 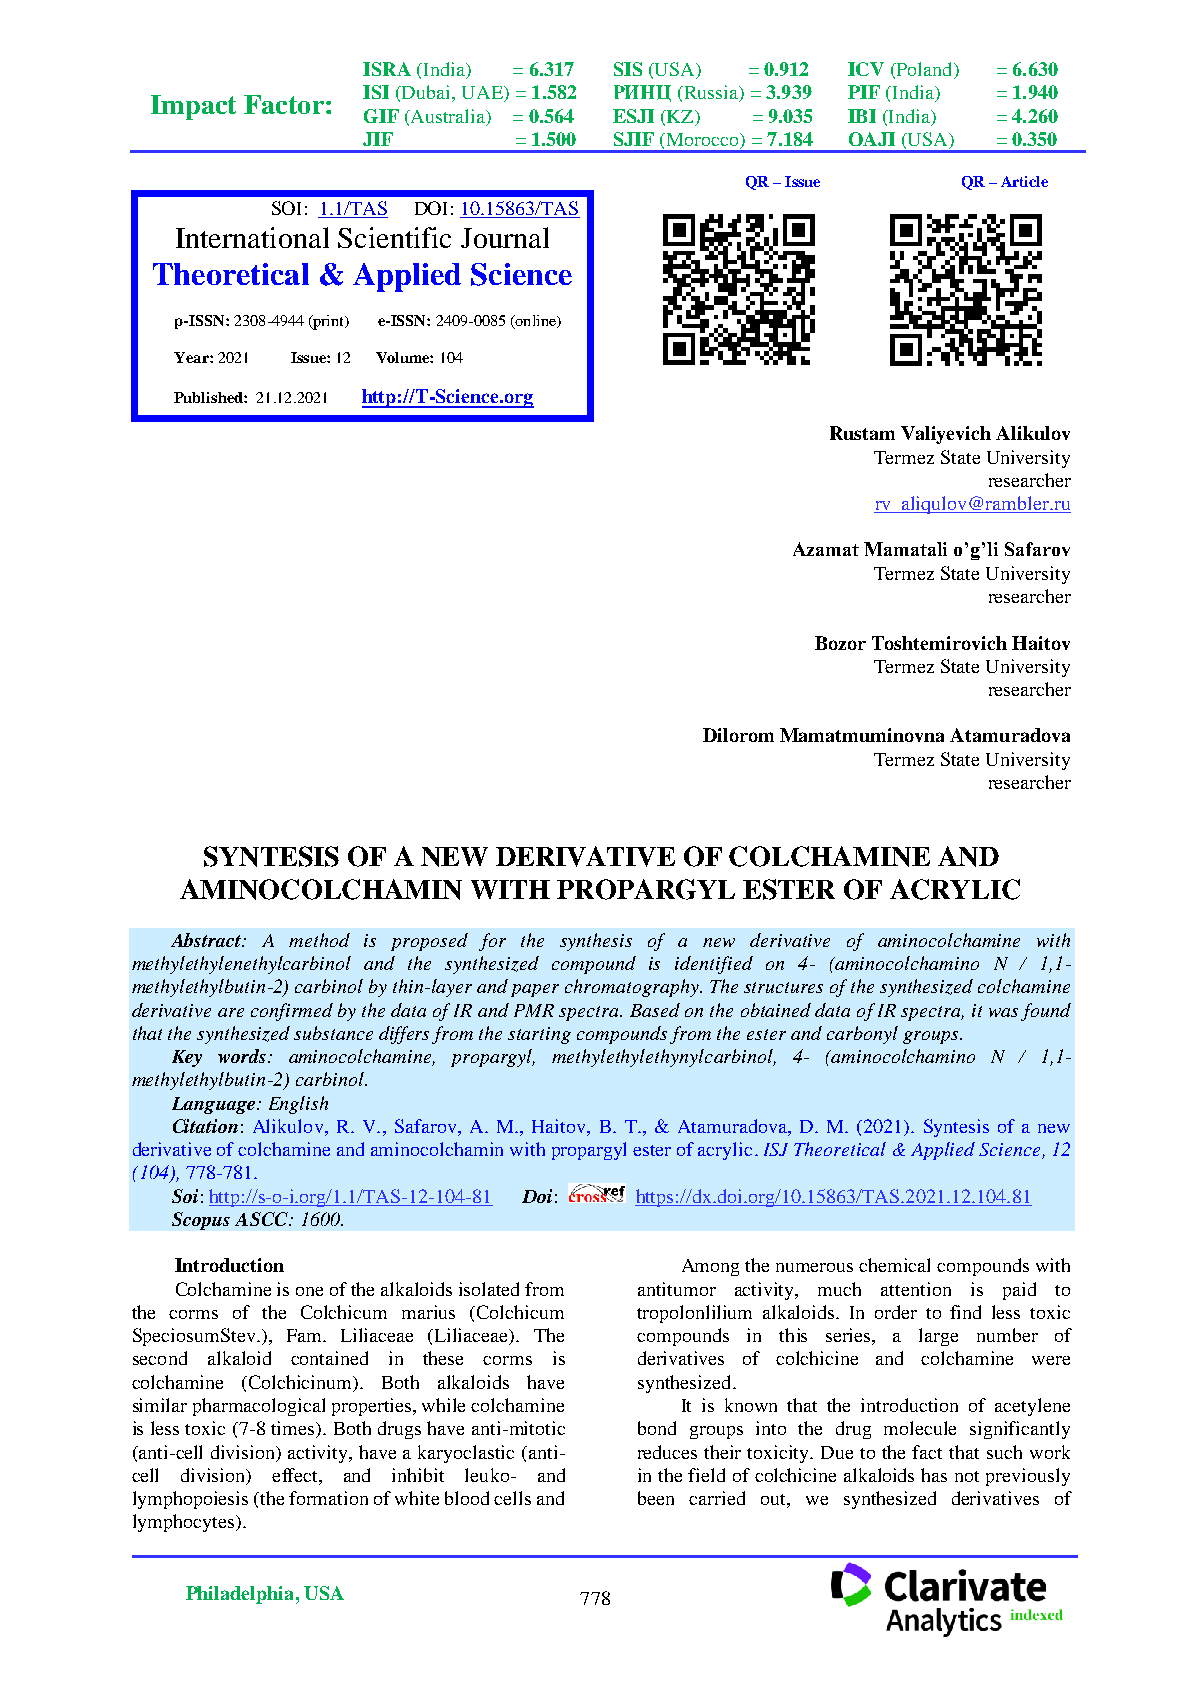 What do you see at coordinates (783, 987) in the screenshot?
I see `structures` at bounding box center [783, 987].
